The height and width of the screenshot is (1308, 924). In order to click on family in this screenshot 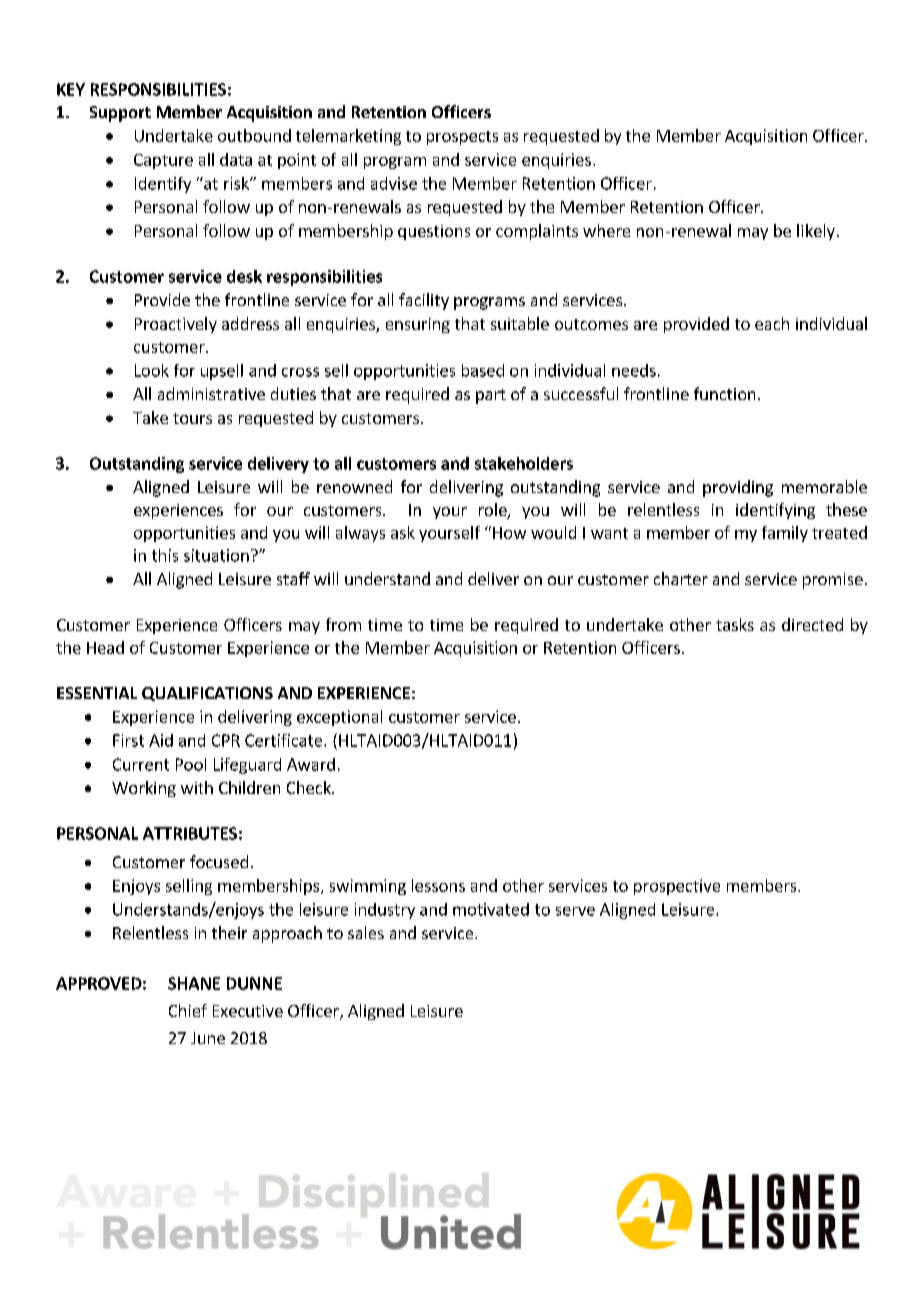, I will do `click(785, 534)`.
